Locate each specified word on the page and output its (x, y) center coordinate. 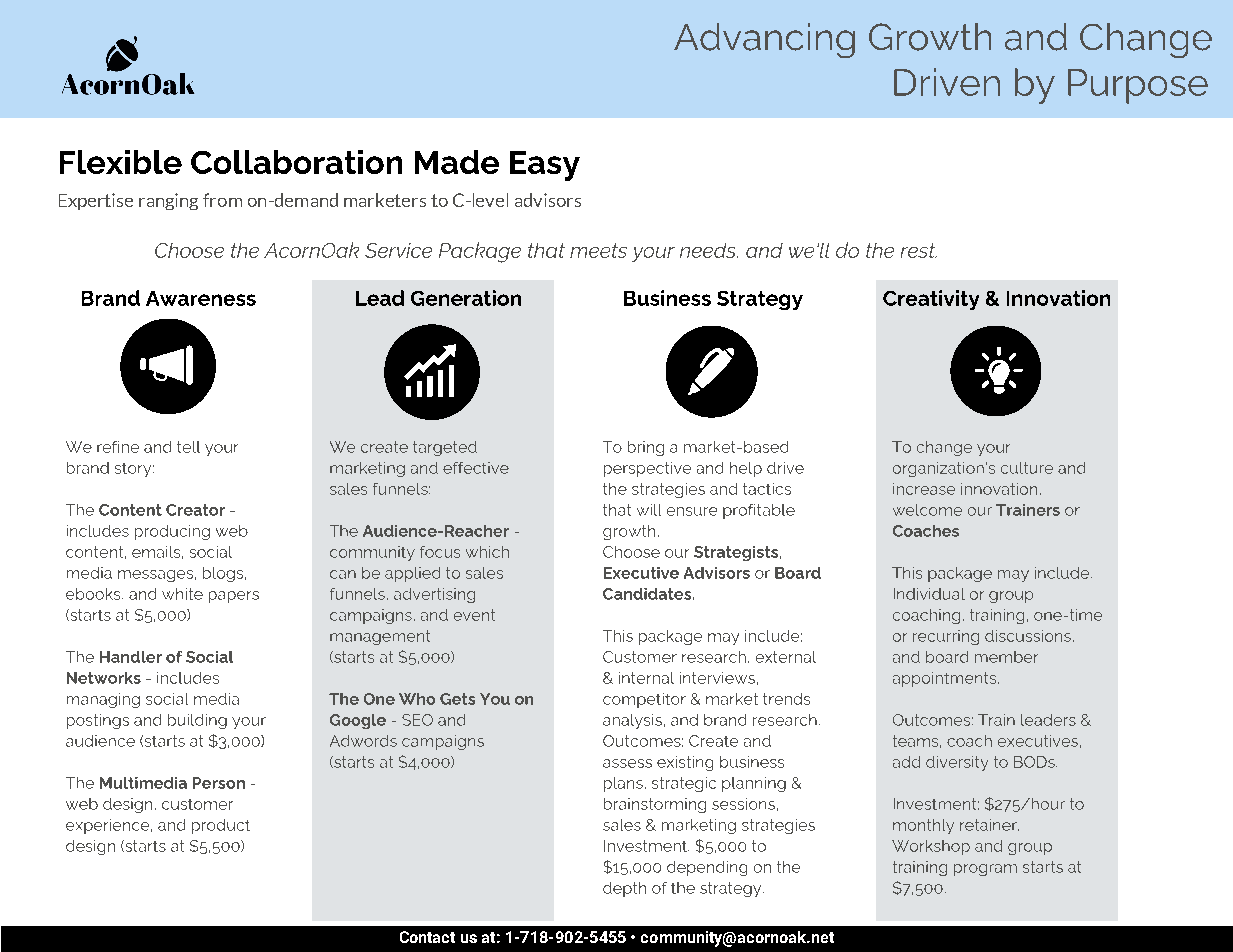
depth (624, 889)
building (197, 721)
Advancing (764, 40)
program (985, 870)
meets (598, 250)
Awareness (201, 298)
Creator (195, 510)
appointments (946, 679)
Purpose (1138, 86)
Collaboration (296, 162)
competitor (644, 700)
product (221, 826)
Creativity (931, 300)
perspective (647, 469)
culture (1027, 468)
